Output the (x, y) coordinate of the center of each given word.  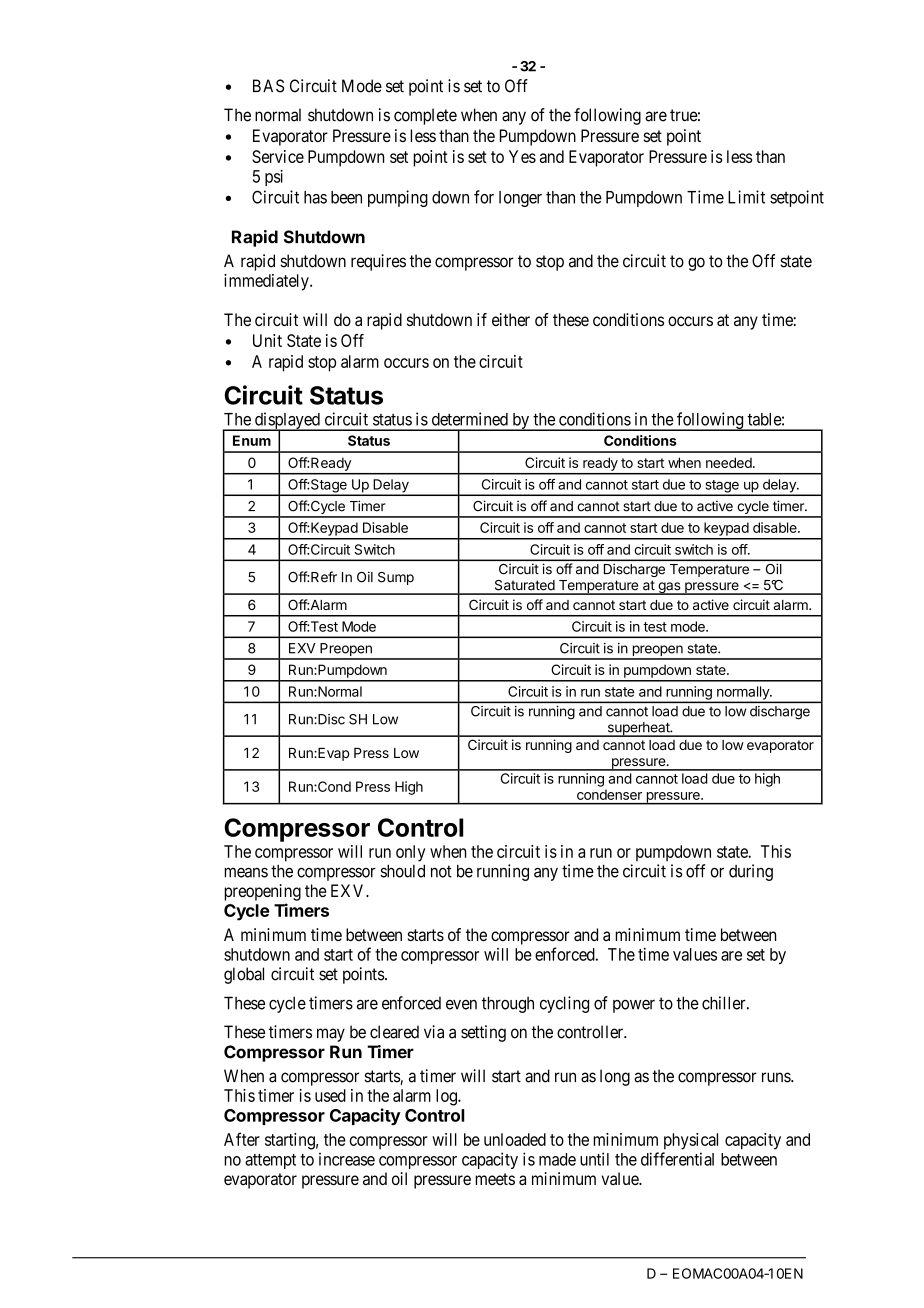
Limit (746, 197)
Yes (522, 156)
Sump (396, 578)
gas (669, 588)
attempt (270, 1161)
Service (278, 156)
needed (730, 462)
